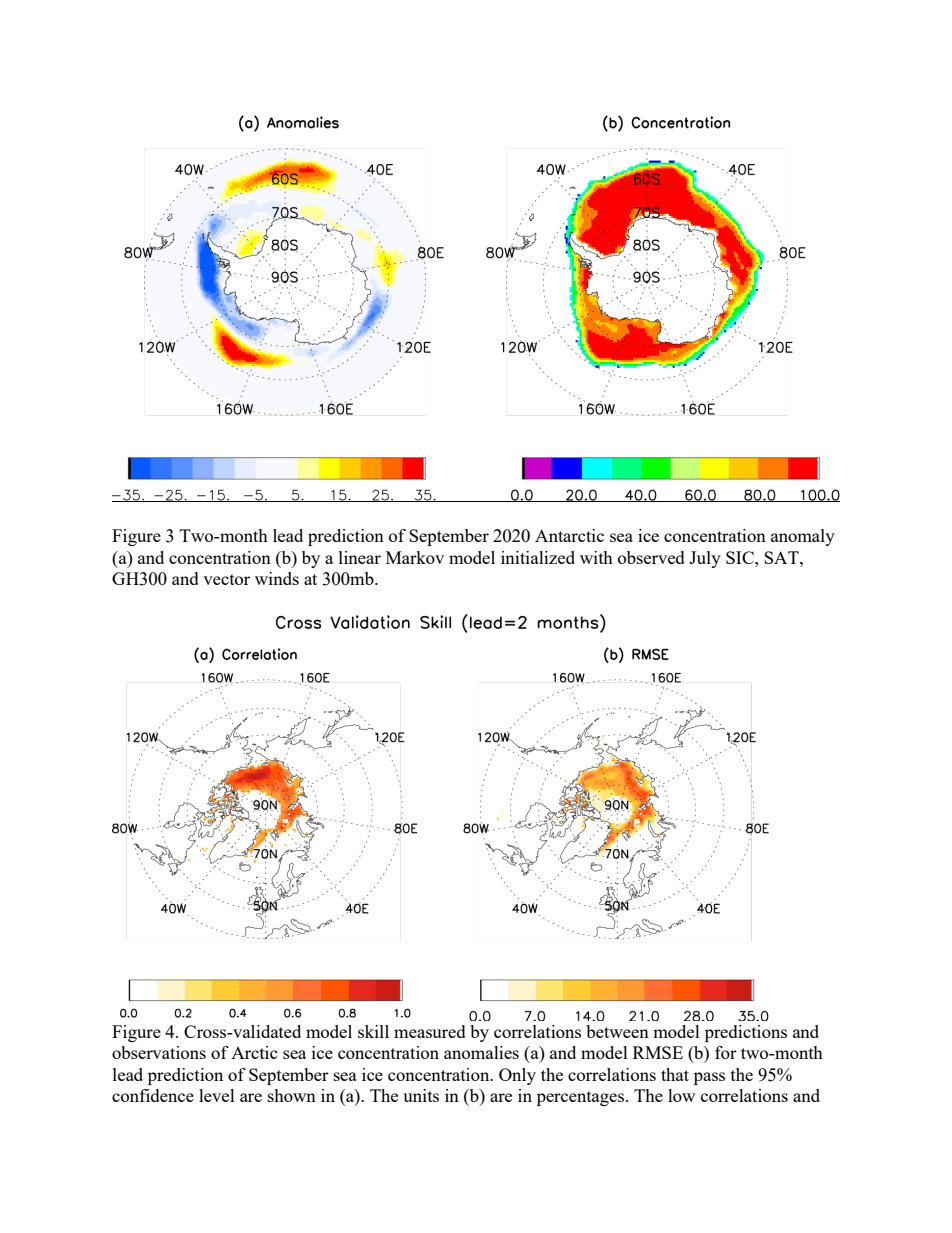  Describe the element at coordinates (373, 1031) in the image. I see `skill` at that location.
